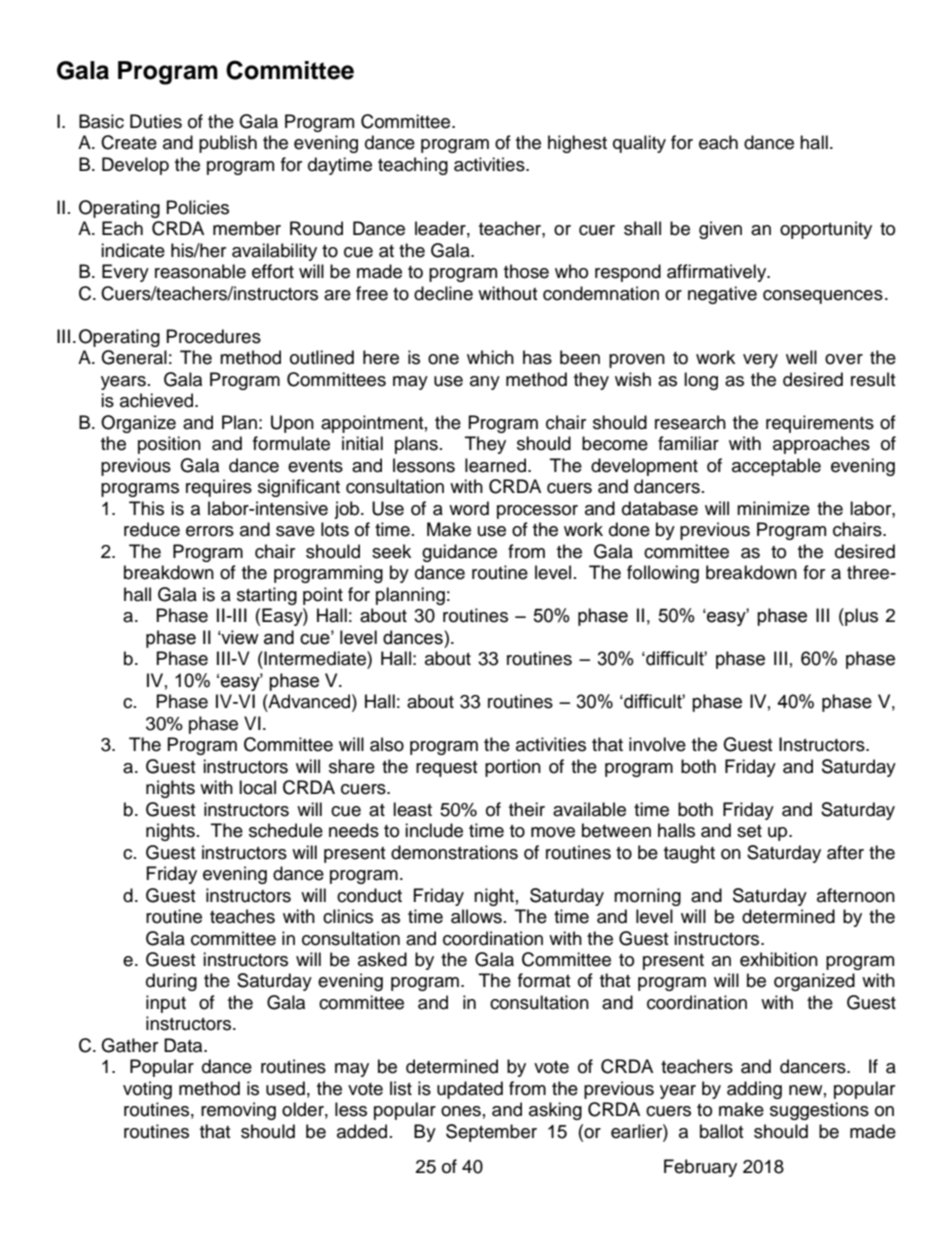 The image size is (952, 1233). What do you see at coordinates (485, 383) in the page?
I see `any` at bounding box center [485, 383].
